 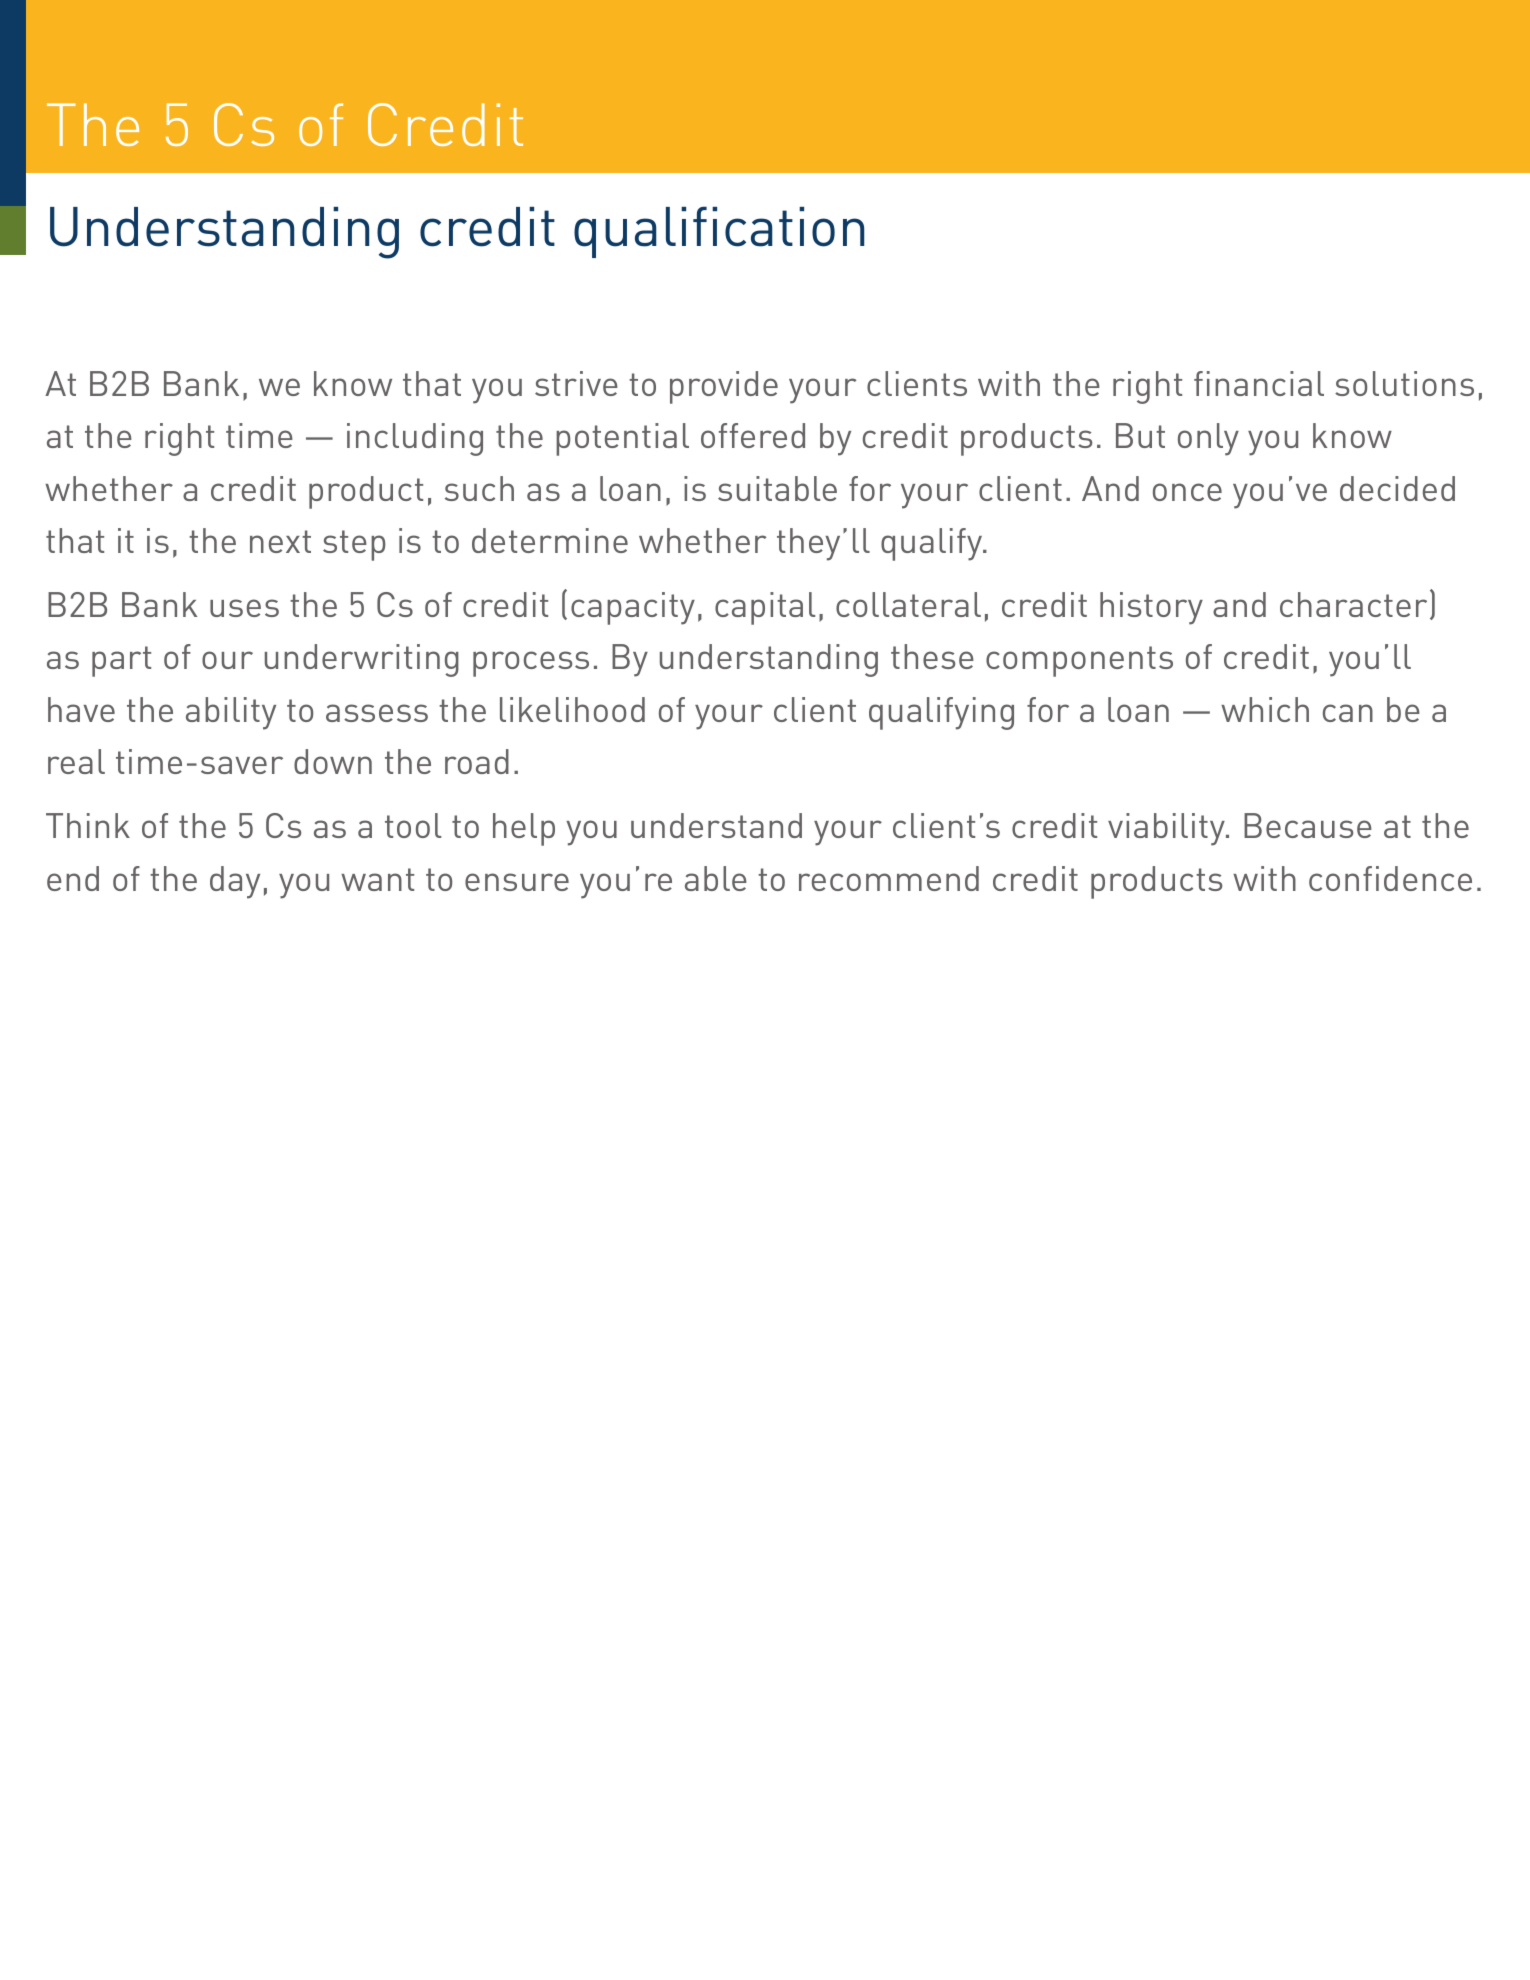 What do you see at coordinates (121, 661) in the screenshot?
I see `part` at bounding box center [121, 661].
